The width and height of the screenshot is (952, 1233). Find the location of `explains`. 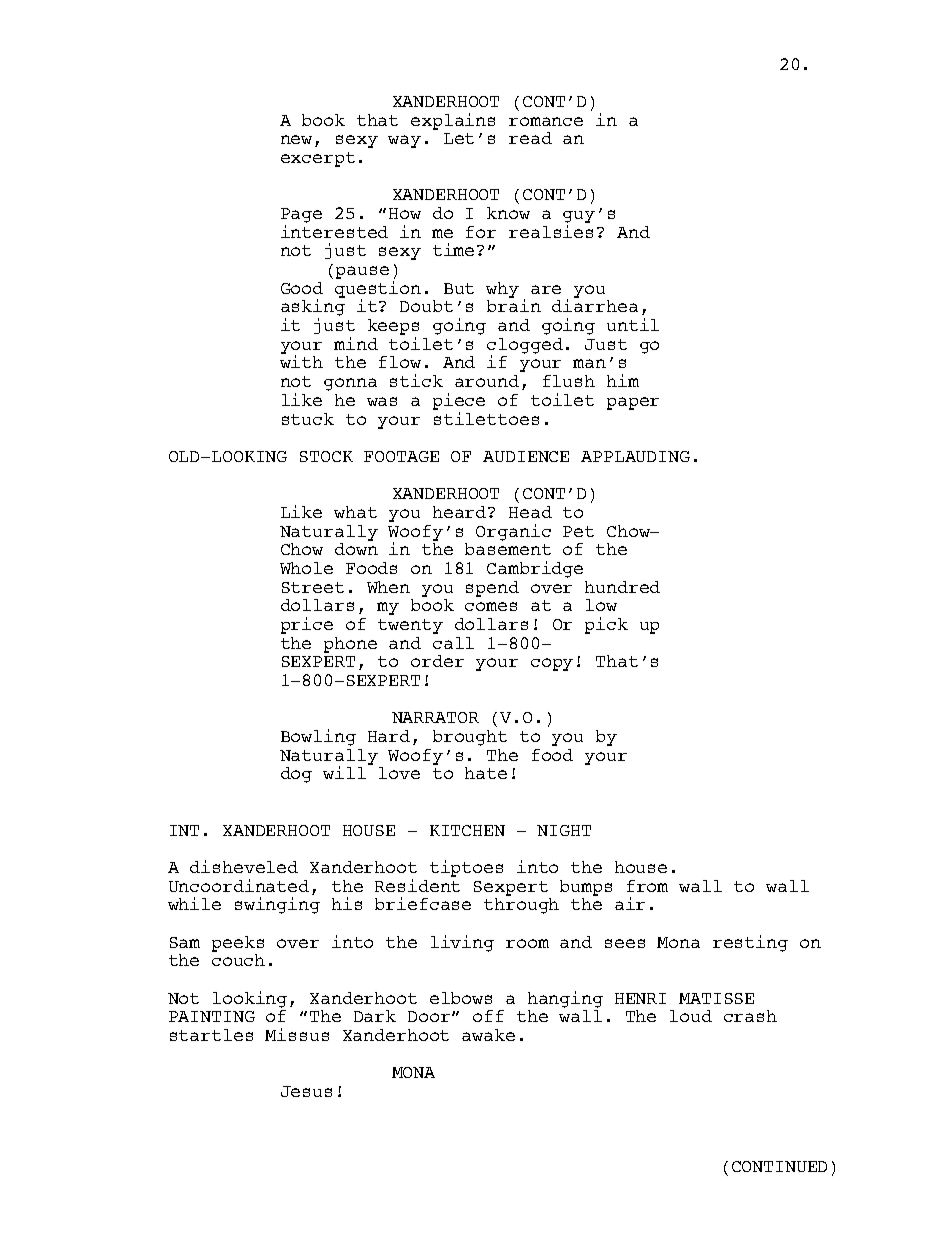

explains is located at coordinates (453, 121).
